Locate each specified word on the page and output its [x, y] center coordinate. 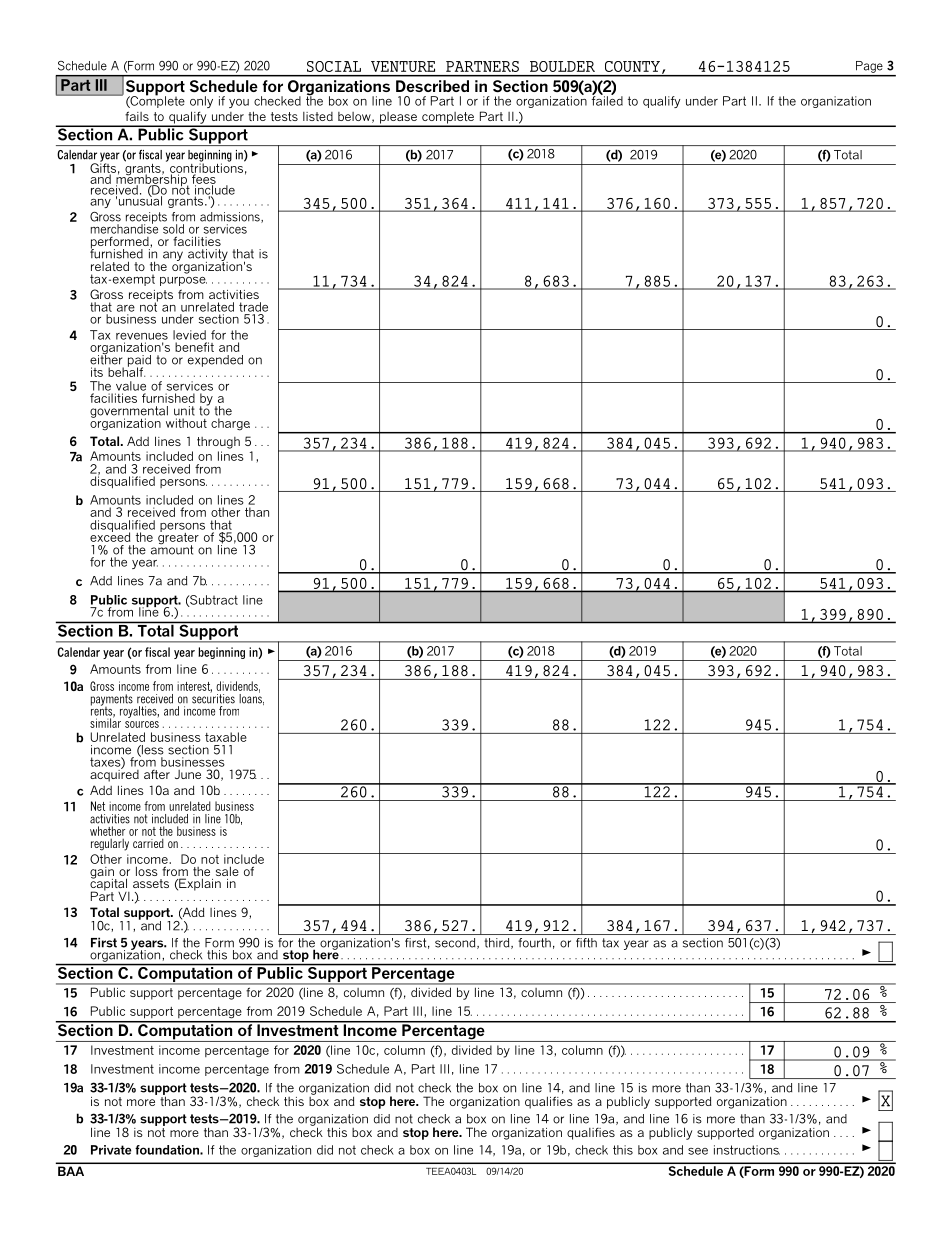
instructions [747, 1150]
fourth [534, 943]
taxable [226, 737]
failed [607, 100]
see [698, 1151]
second [456, 943]
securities [213, 698]
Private [111, 1150]
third [498, 943]
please [398, 119]
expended [215, 361]
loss [147, 871]
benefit [194, 347]
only [201, 102]
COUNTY [632, 66]
